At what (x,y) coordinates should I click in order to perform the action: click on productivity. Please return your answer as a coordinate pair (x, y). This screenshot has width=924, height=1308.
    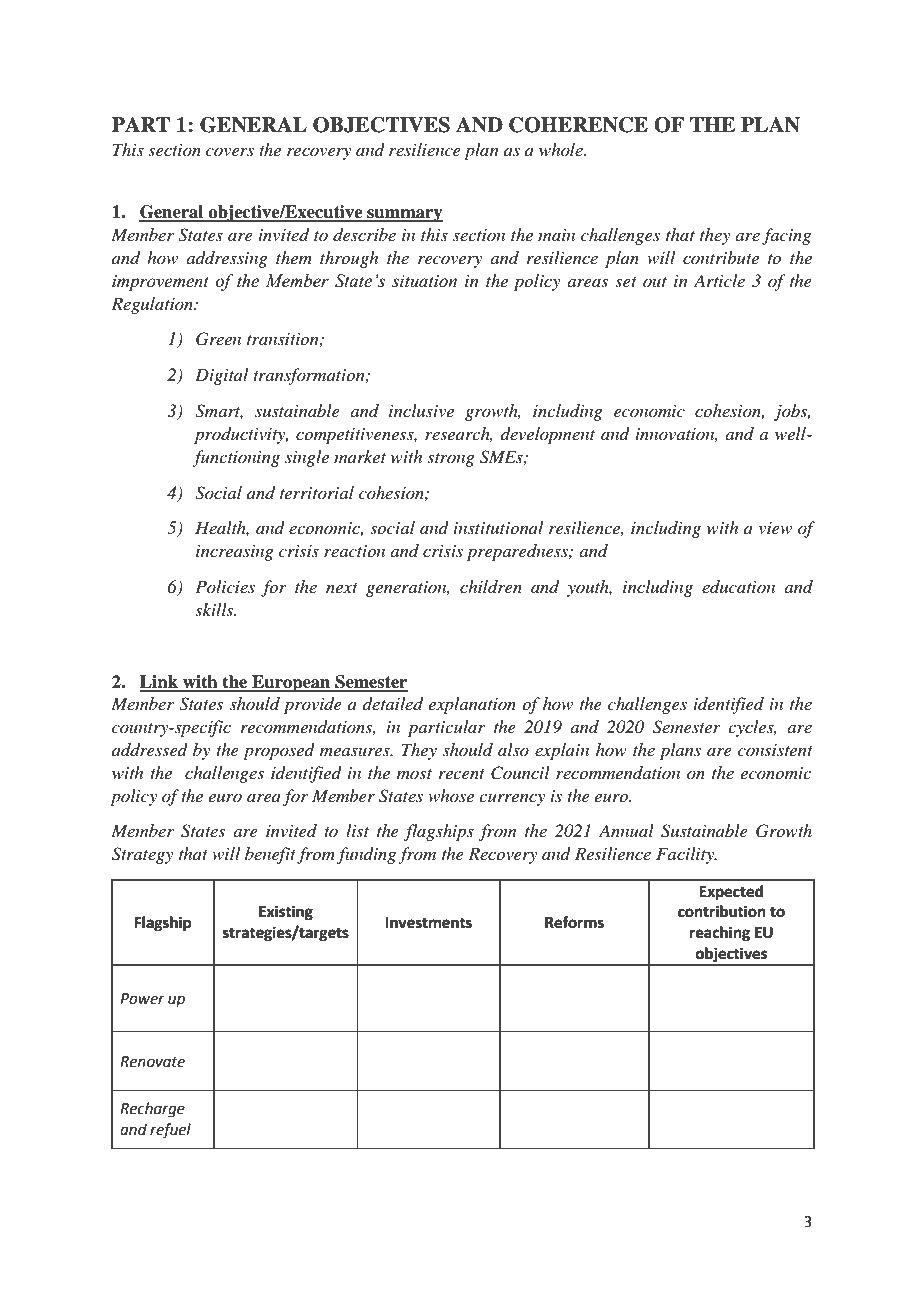
    Looking at the image, I should click on (241, 435).
